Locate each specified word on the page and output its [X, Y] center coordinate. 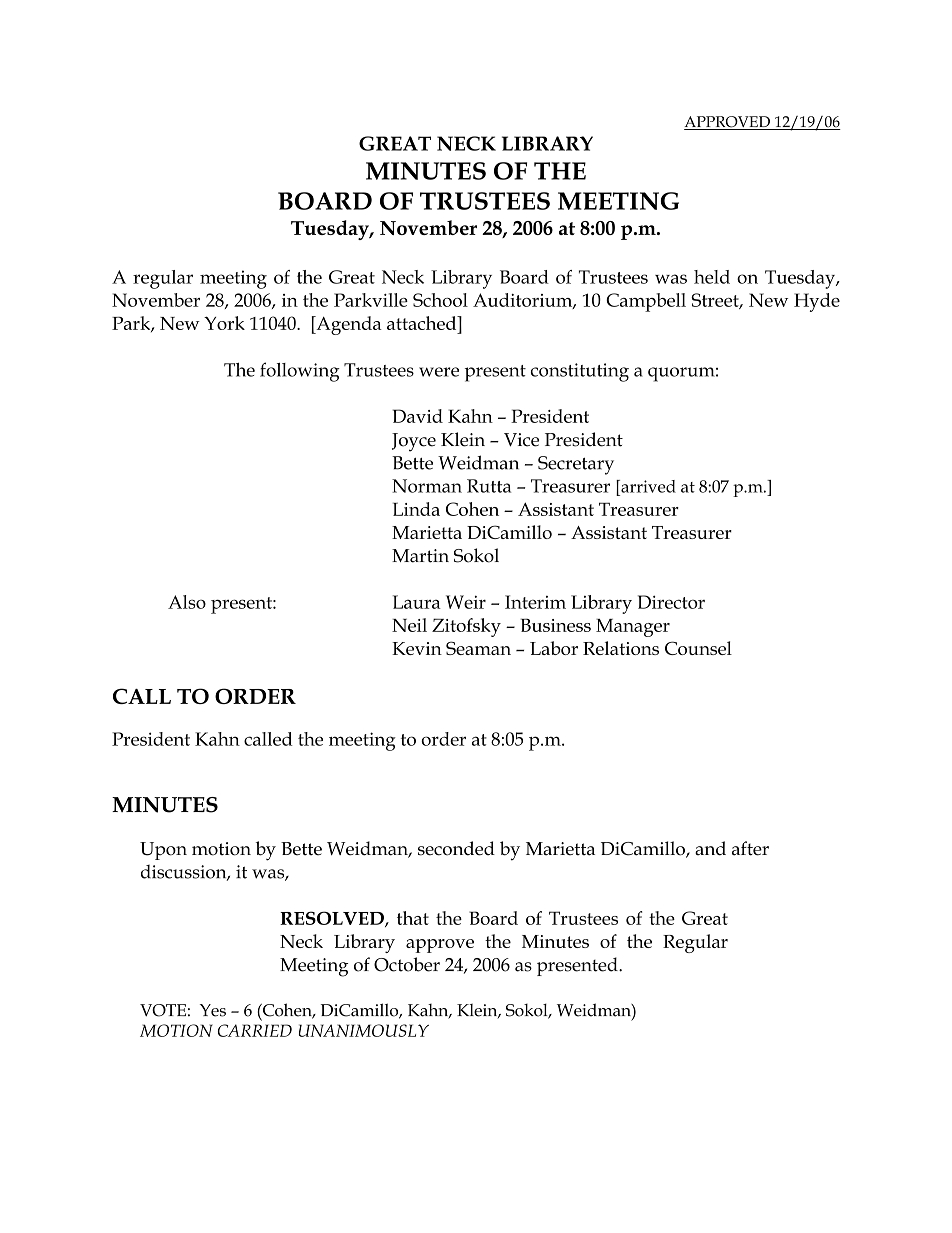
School [440, 300]
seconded [456, 848]
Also [187, 602]
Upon [163, 851]
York [224, 323]
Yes [213, 1010]
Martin [420, 556]
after [750, 848]
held [712, 277]
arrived [647, 486]
